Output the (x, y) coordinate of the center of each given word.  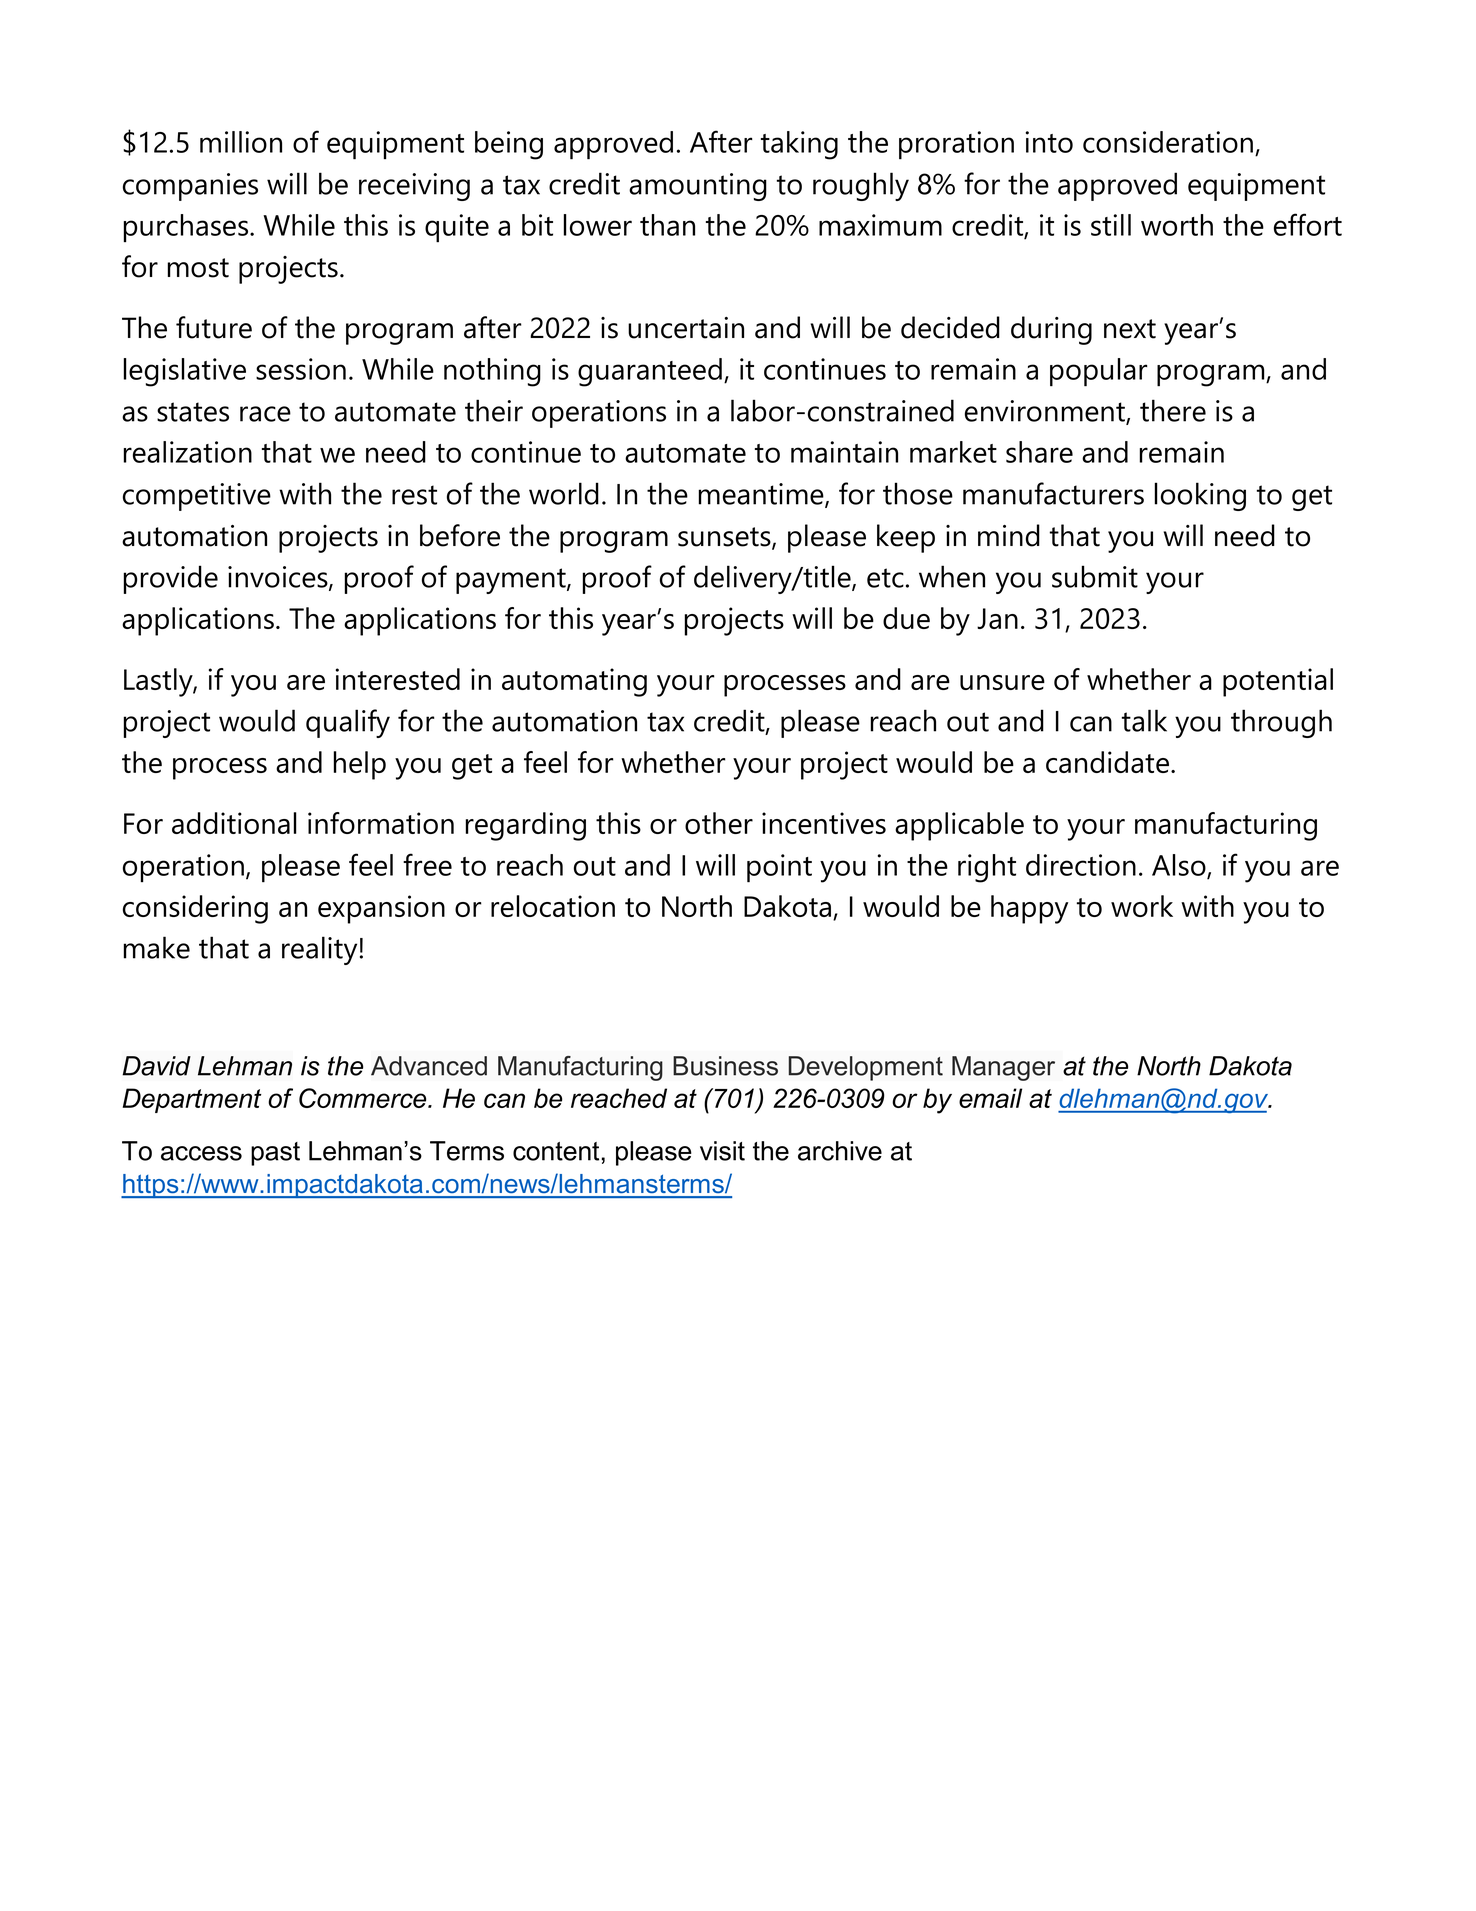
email (990, 1098)
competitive (197, 497)
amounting (698, 187)
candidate (1107, 762)
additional (234, 823)
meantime (762, 495)
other (719, 823)
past (275, 1154)
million (241, 142)
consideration (1168, 142)
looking (1200, 496)
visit (722, 1151)
